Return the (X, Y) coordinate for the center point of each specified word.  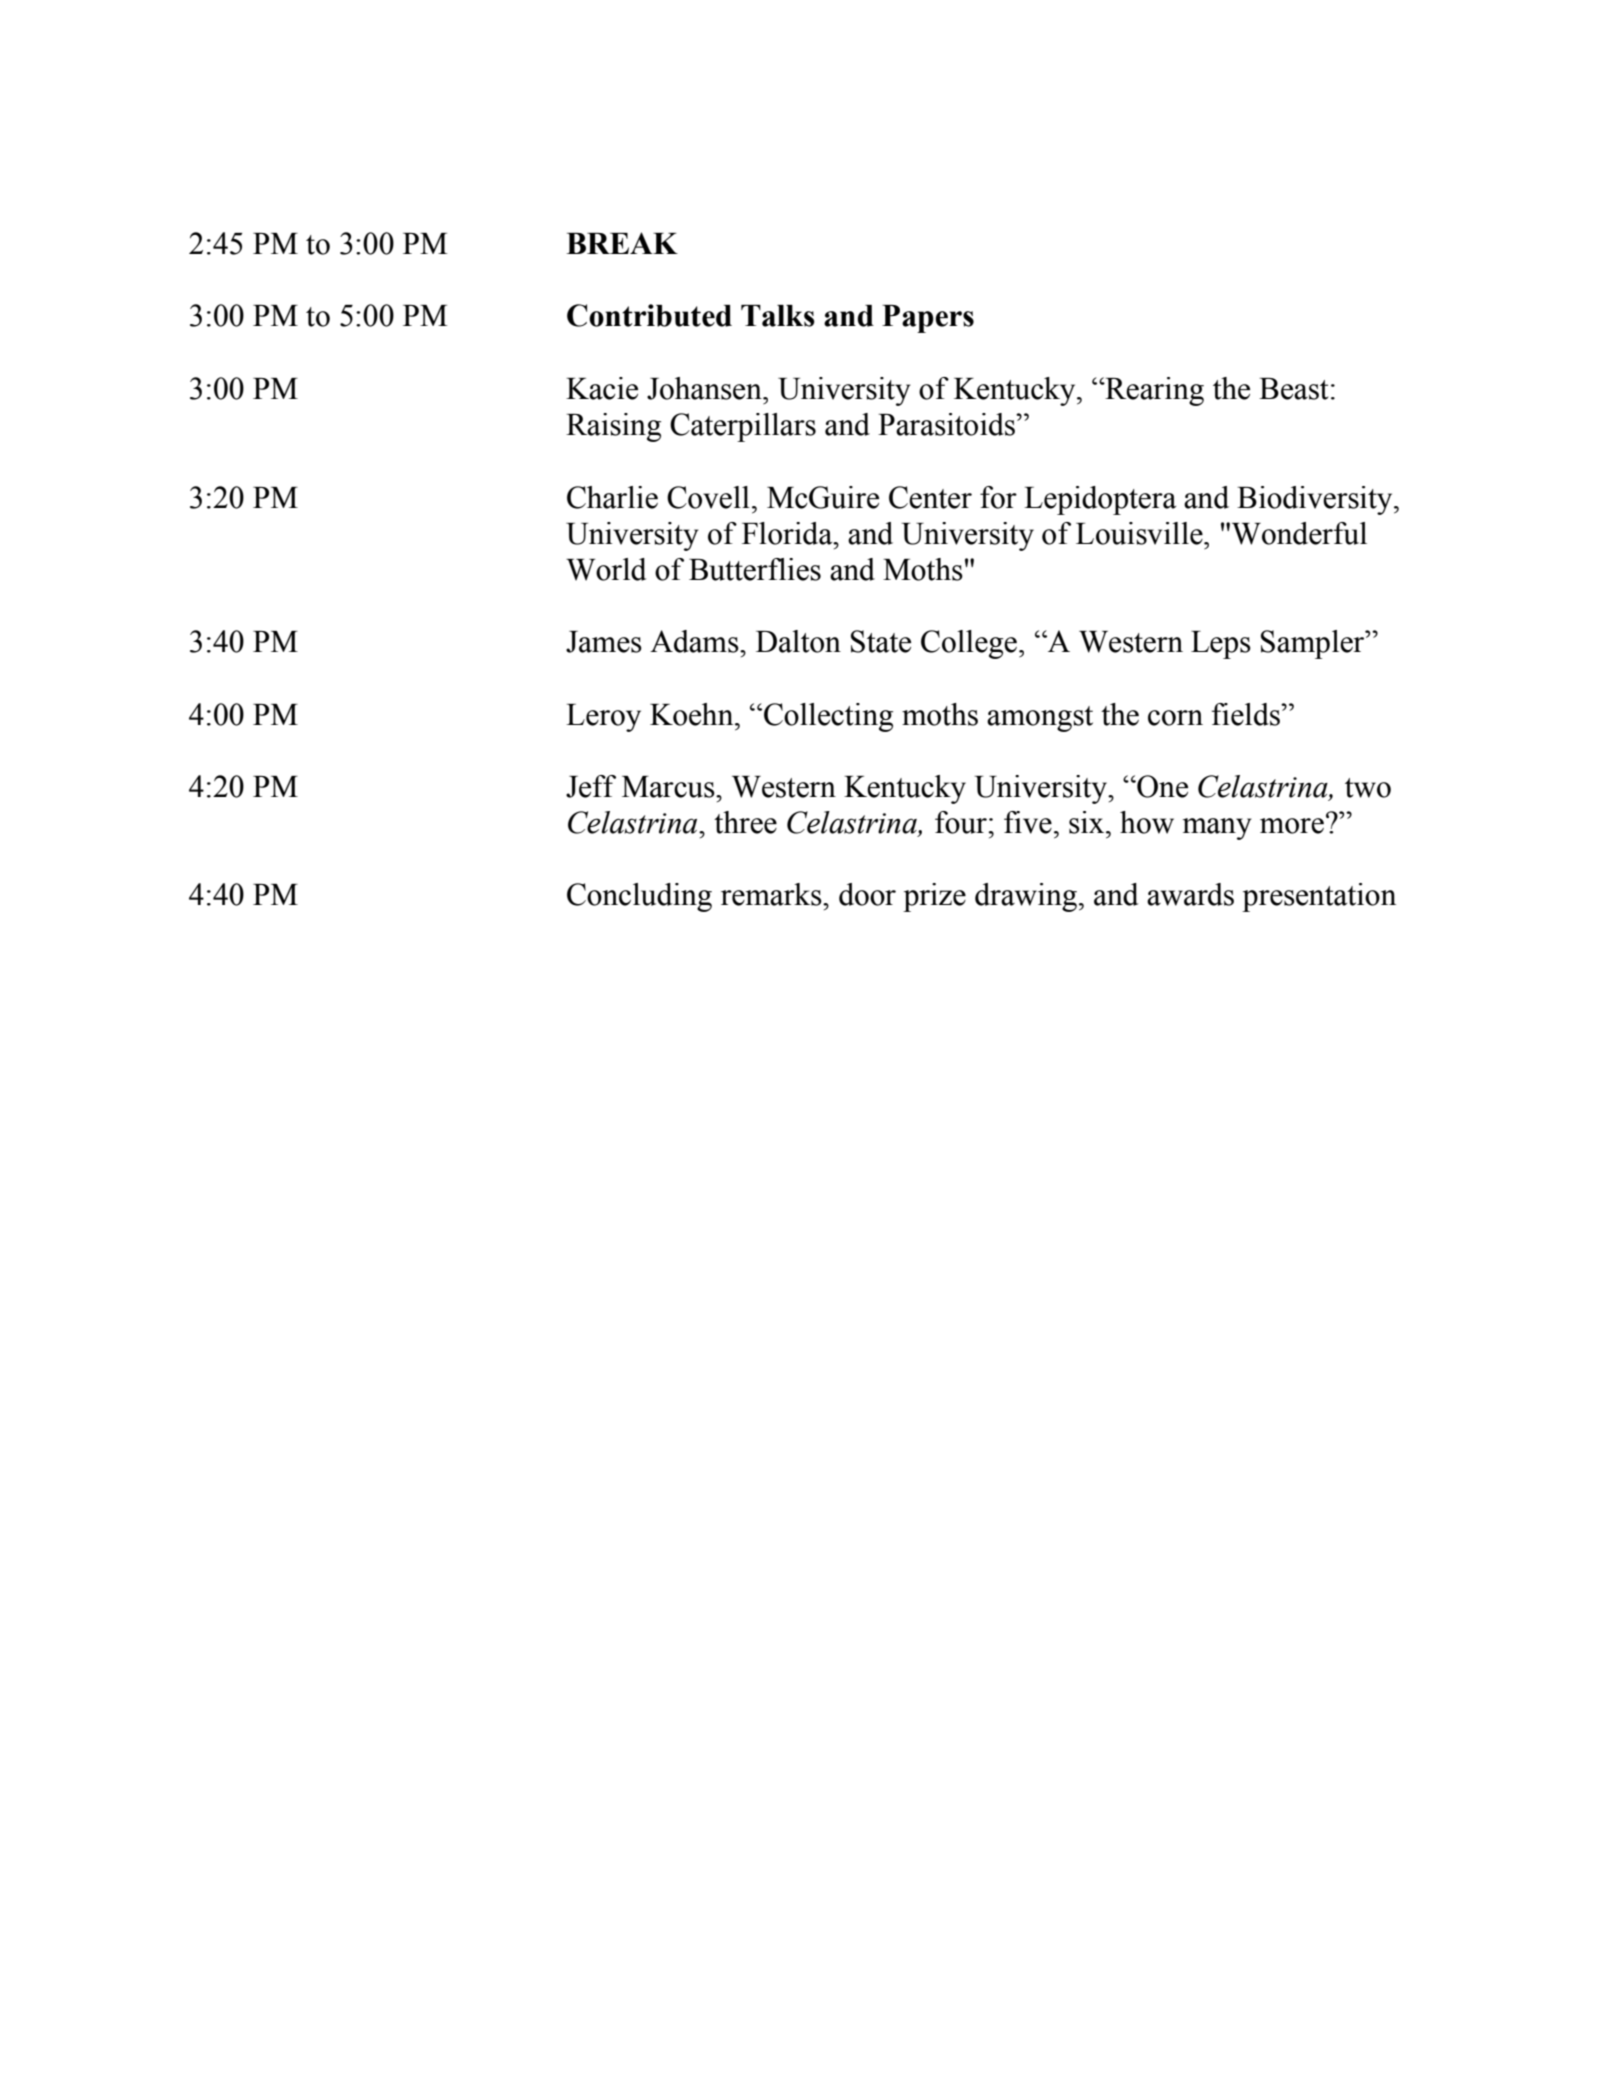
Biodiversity (1316, 500)
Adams (695, 641)
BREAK (622, 243)
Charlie (612, 497)
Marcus (669, 787)
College (969, 644)
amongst (1040, 719)
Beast (1293, 389)
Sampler (1314, 644)
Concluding (639, 897)
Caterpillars (743, 427)
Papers (928, 319)
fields (1247, 714)
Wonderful (1299, 533)
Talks (778, 316)
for (998, 497)
